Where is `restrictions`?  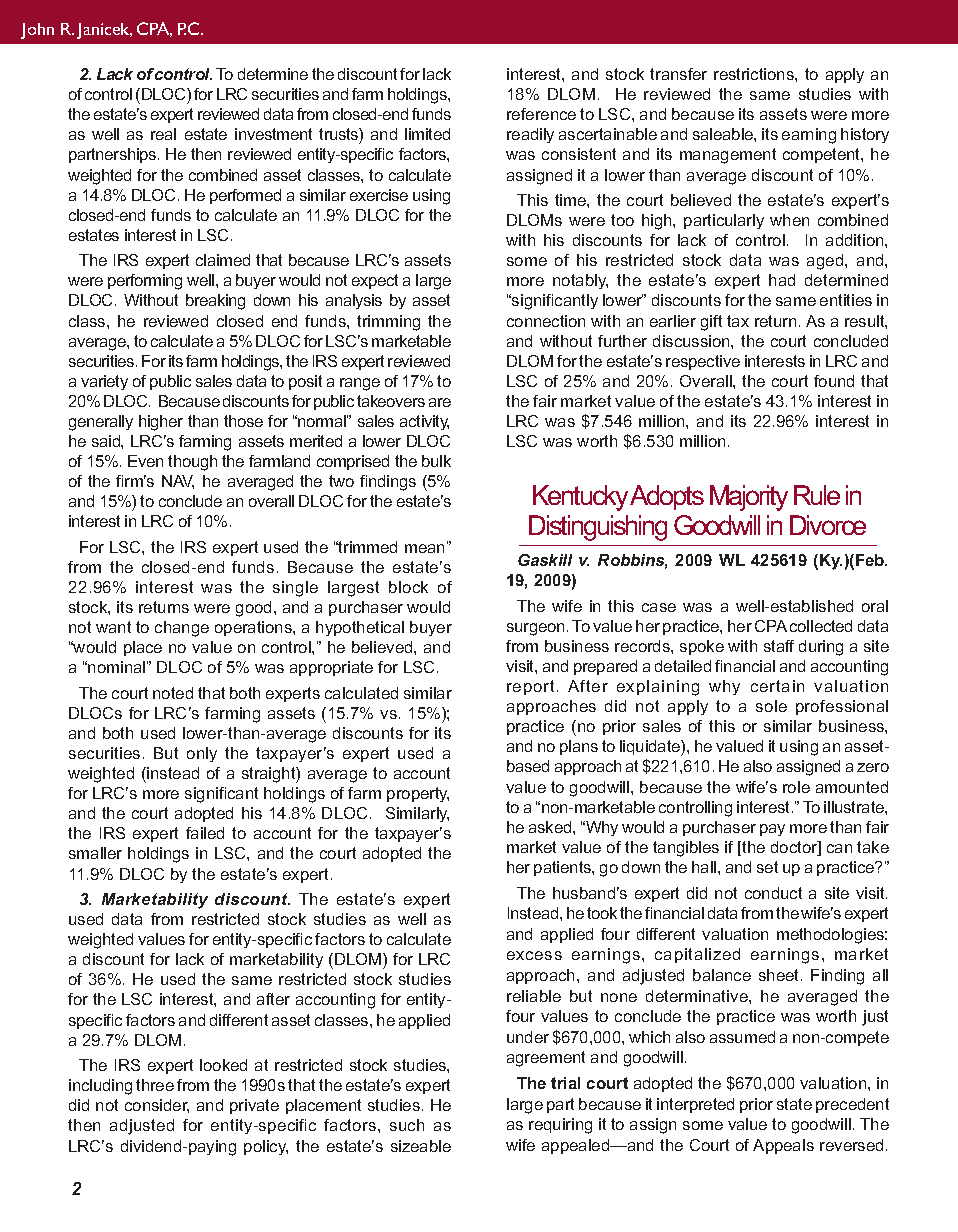 restrictions is located at coordinates (755, 74).
